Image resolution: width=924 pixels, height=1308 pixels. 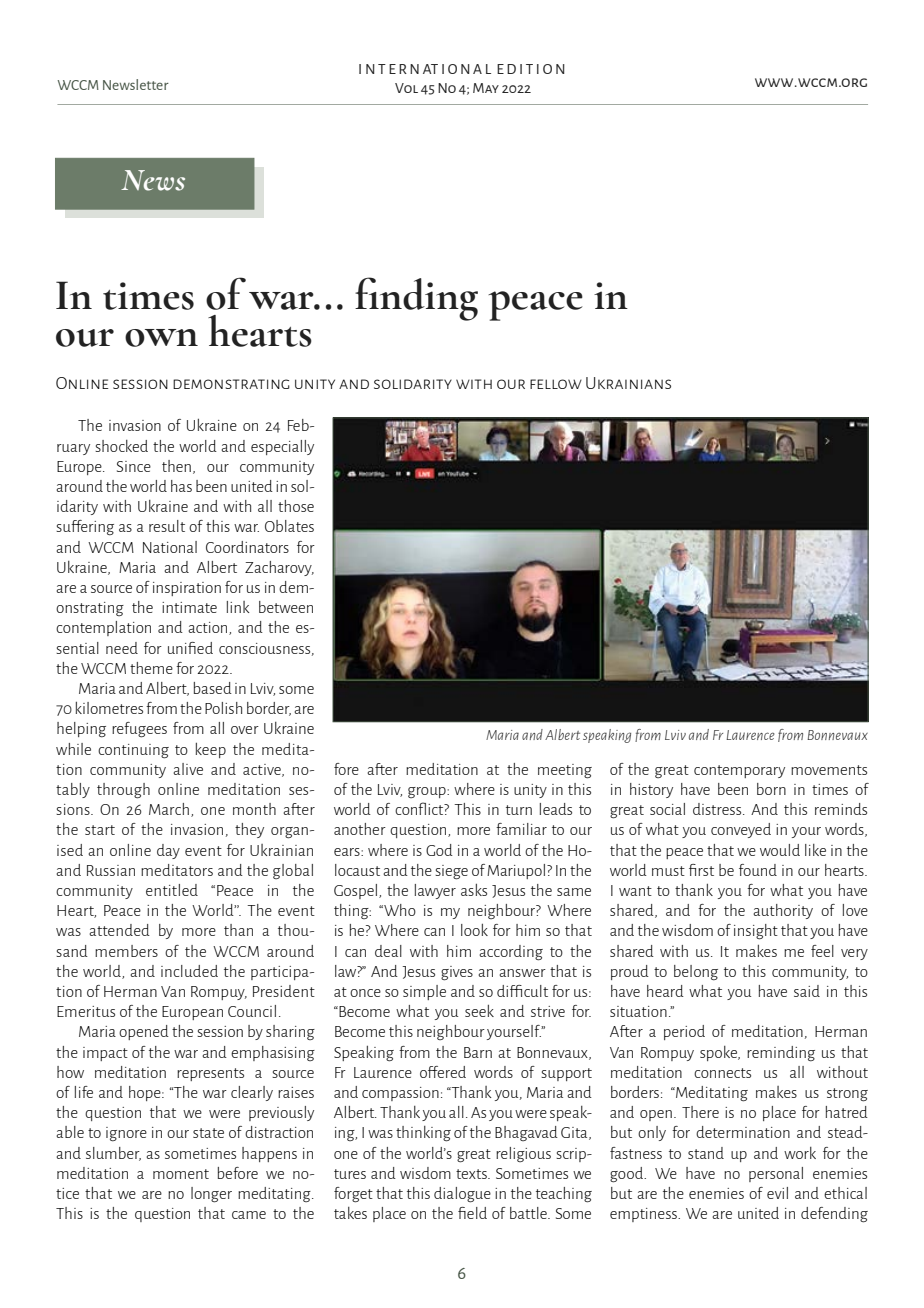 I want to click on moment, so click(x=181, y=1174).
